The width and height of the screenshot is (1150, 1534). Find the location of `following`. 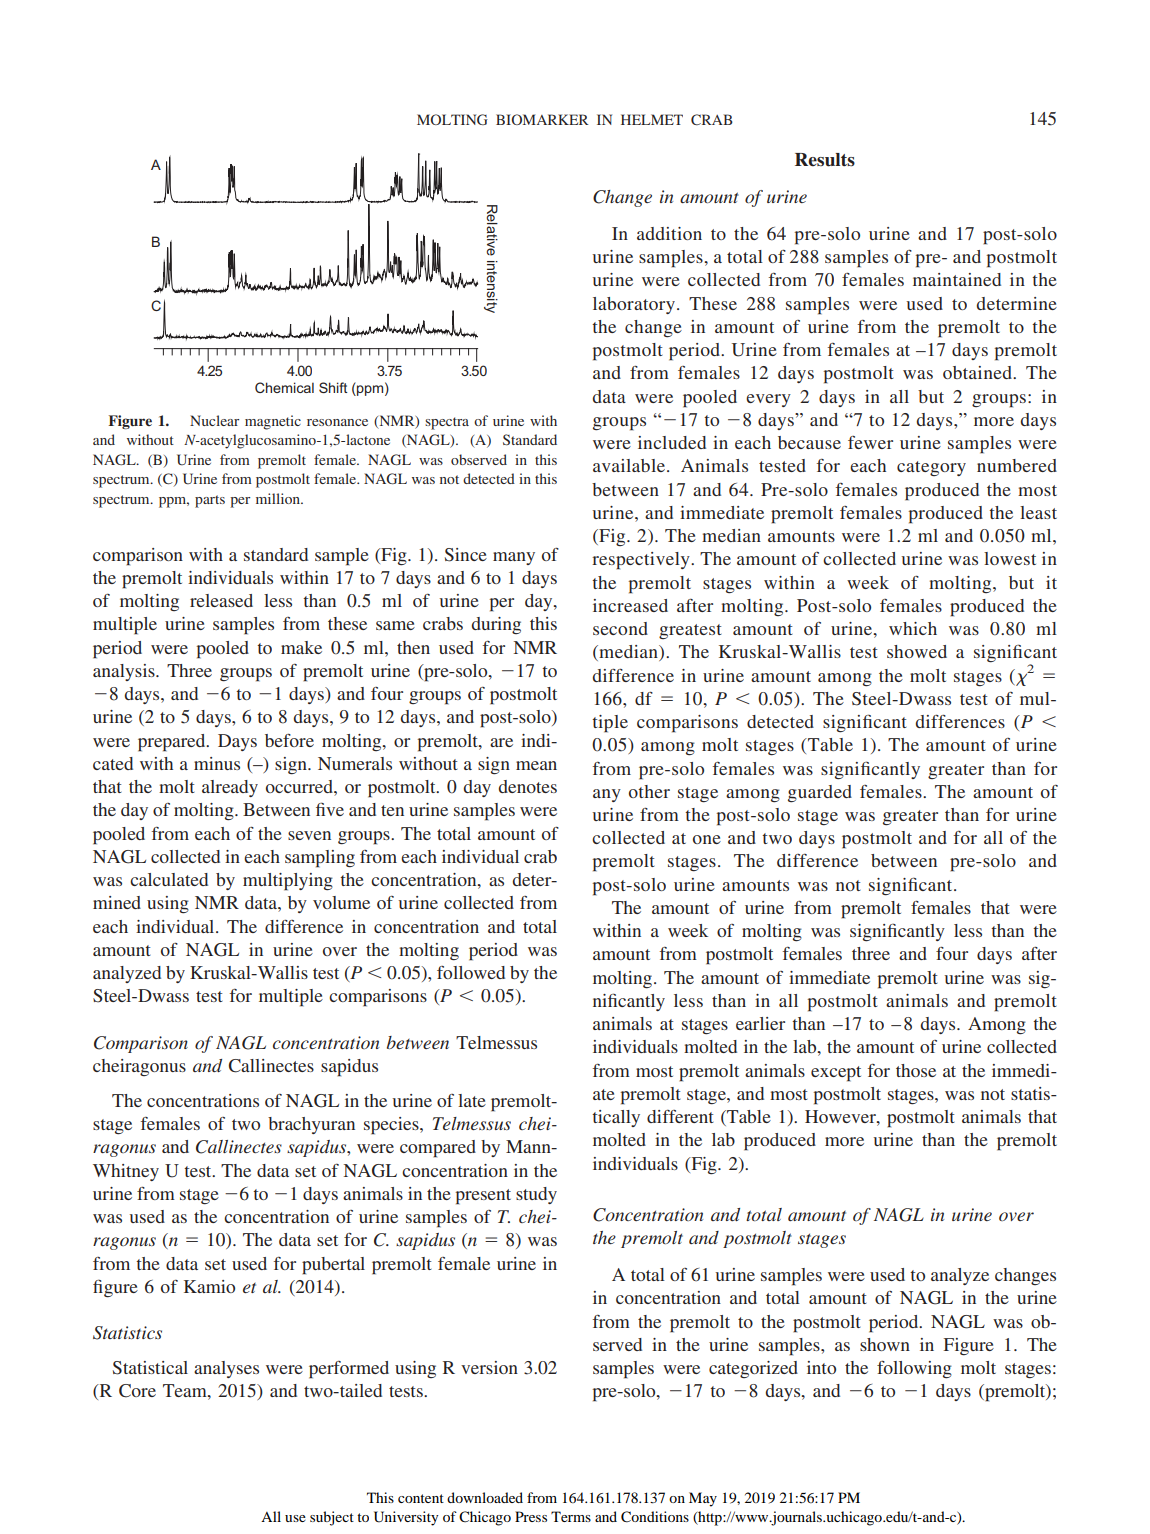

following is located at coordinates (914, 1369).
